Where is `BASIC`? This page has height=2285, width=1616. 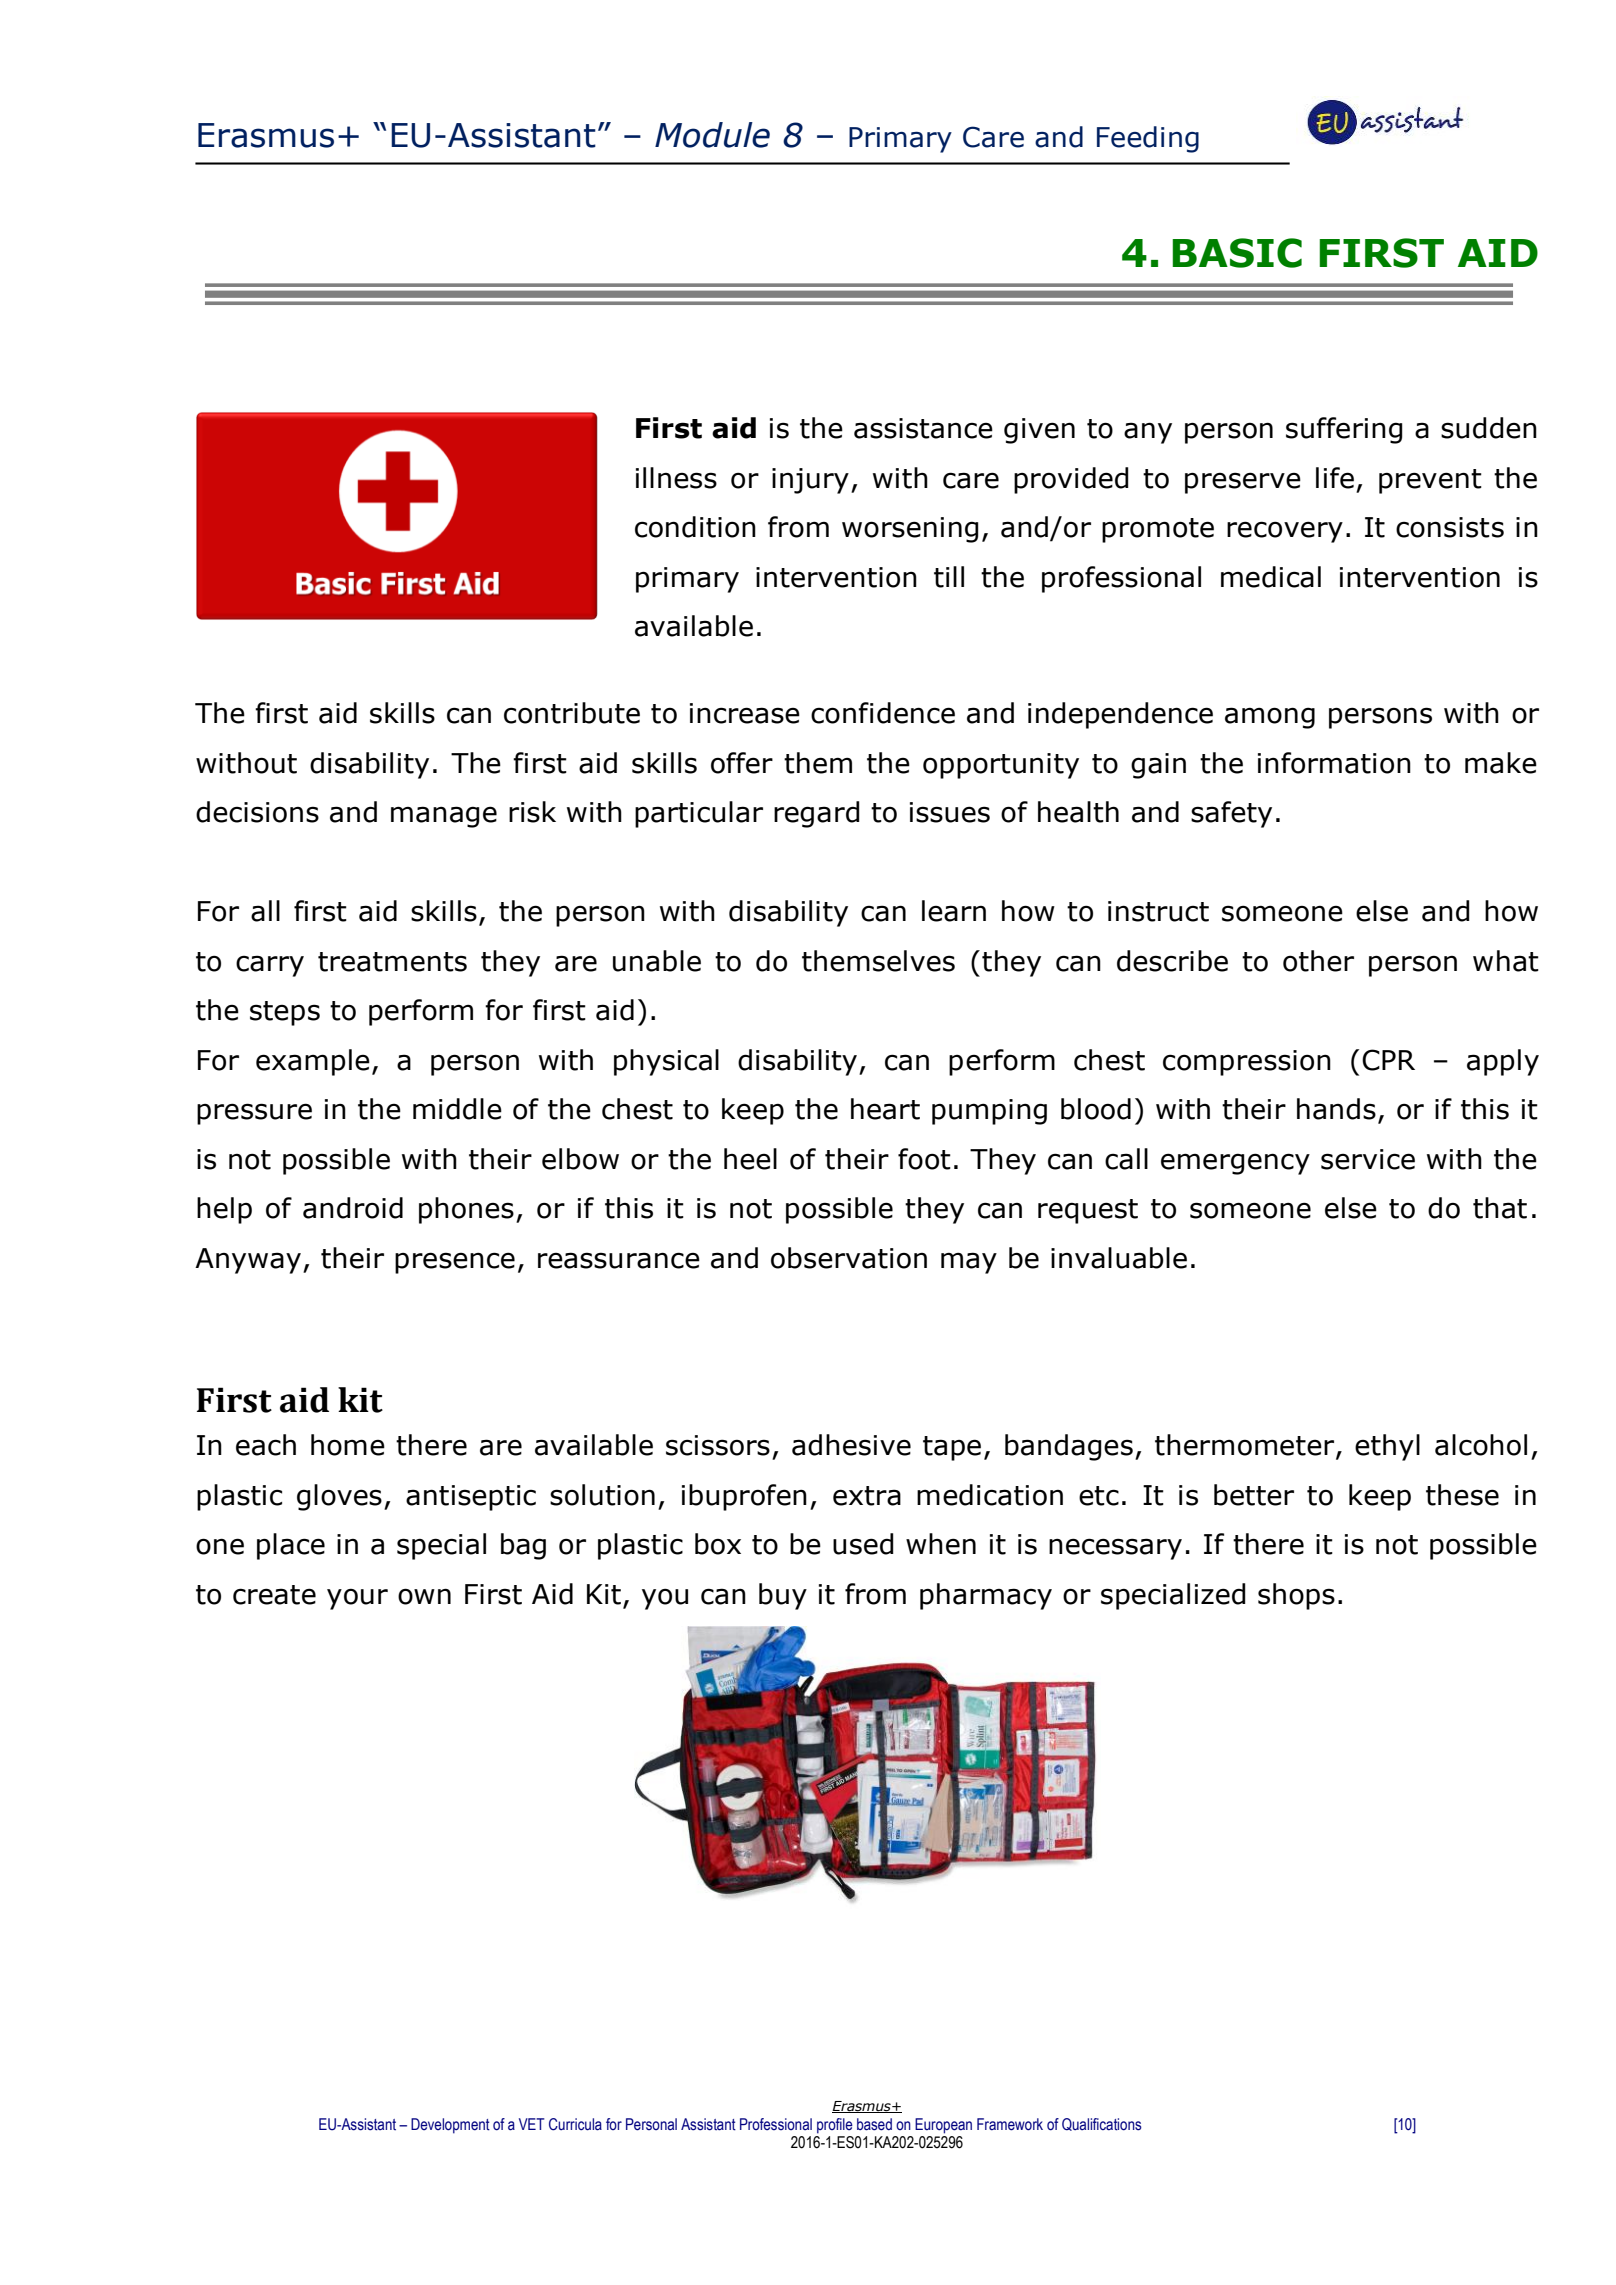 BASIC is located at coordinates (1237, 253).
